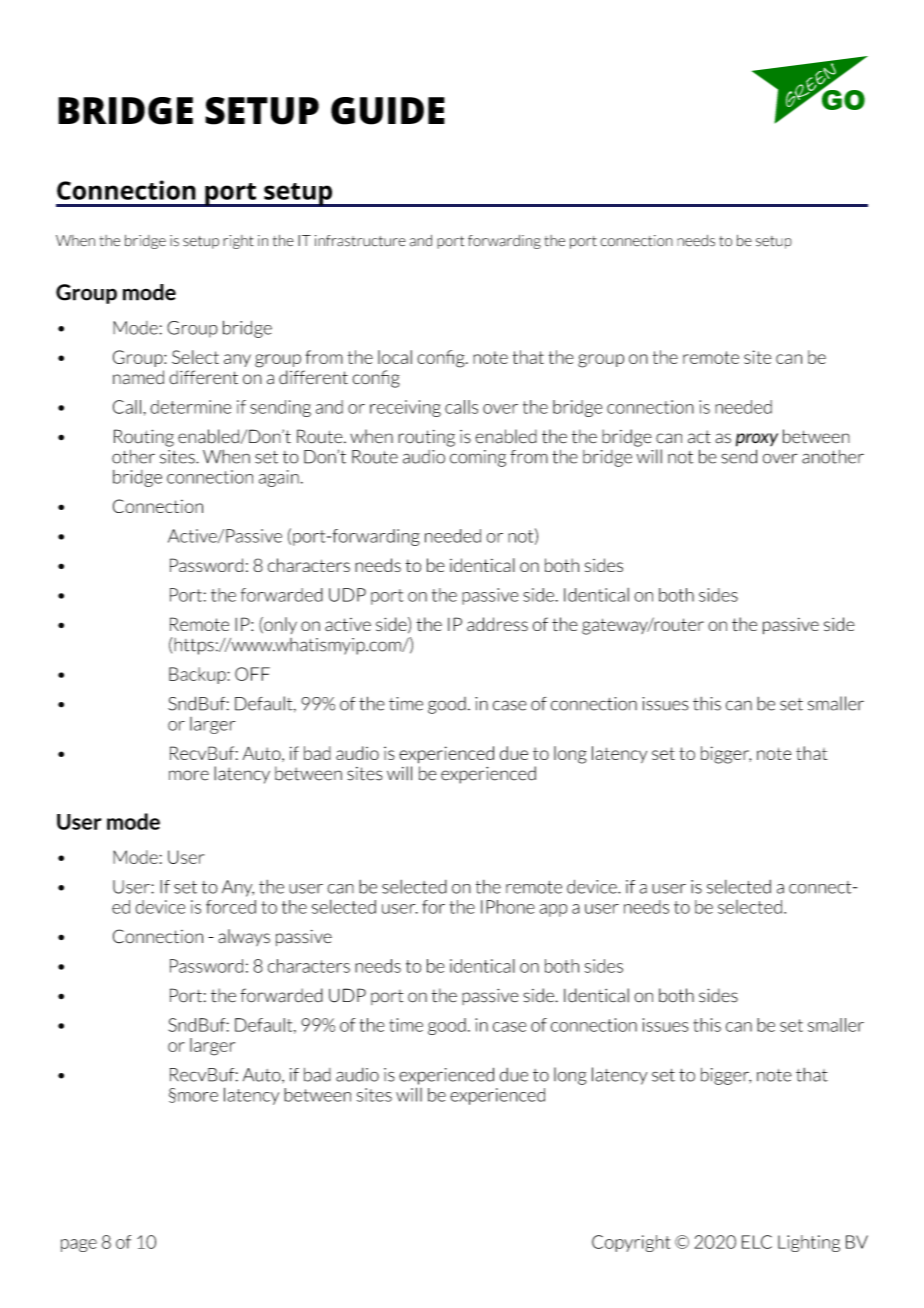  What do you see at coordinates (244, 937) in the document?
I see `always` at bounding box center [244, 937].
